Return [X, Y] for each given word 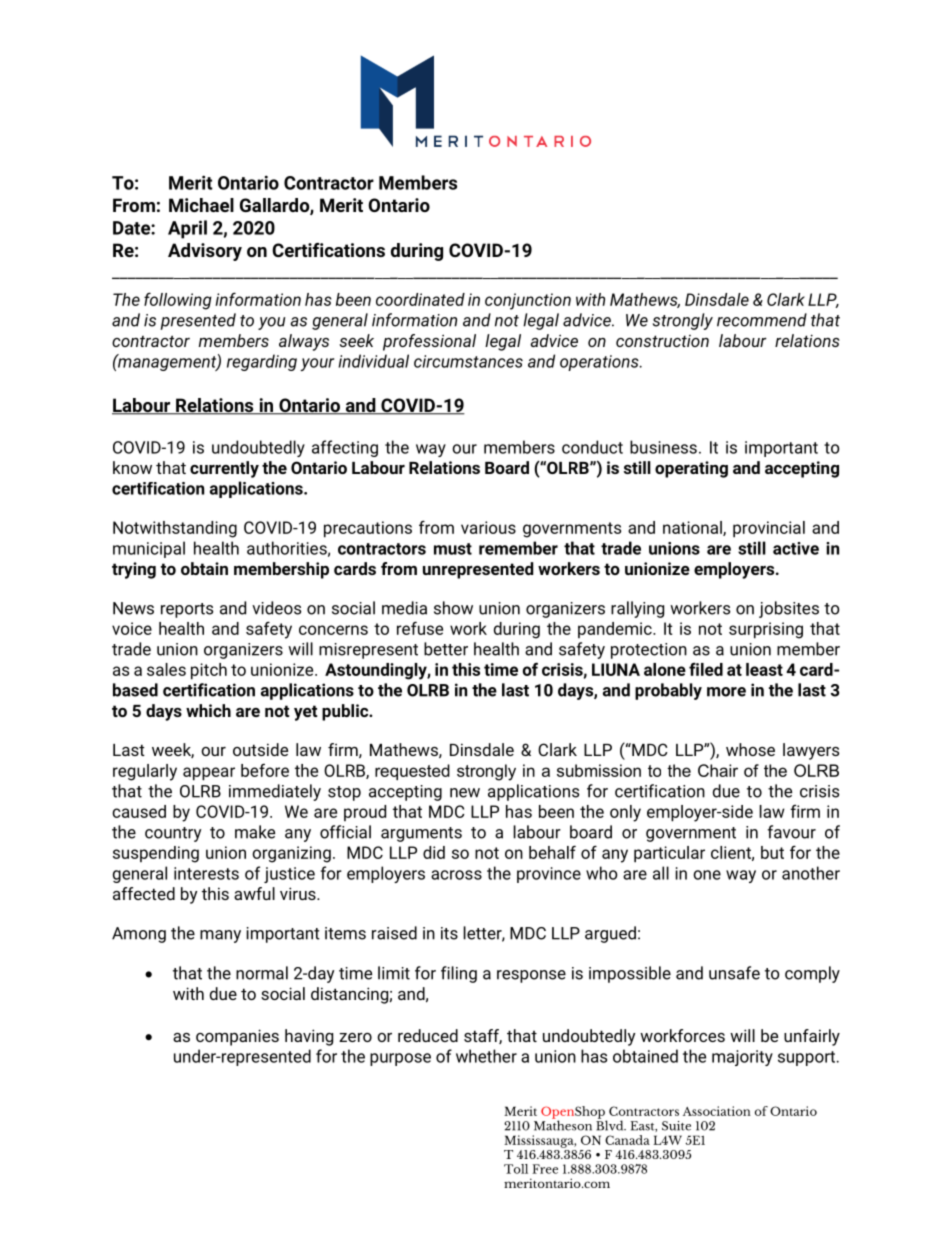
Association [717, 1111]
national [693, 528]
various [488, 527]
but [772, 852]
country [173, 834]
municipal [149, 549]
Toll [516, 1169]
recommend [762, 320]
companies [237, 1037]
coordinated [420, 299]
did [434, 852]
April [187, 229]
